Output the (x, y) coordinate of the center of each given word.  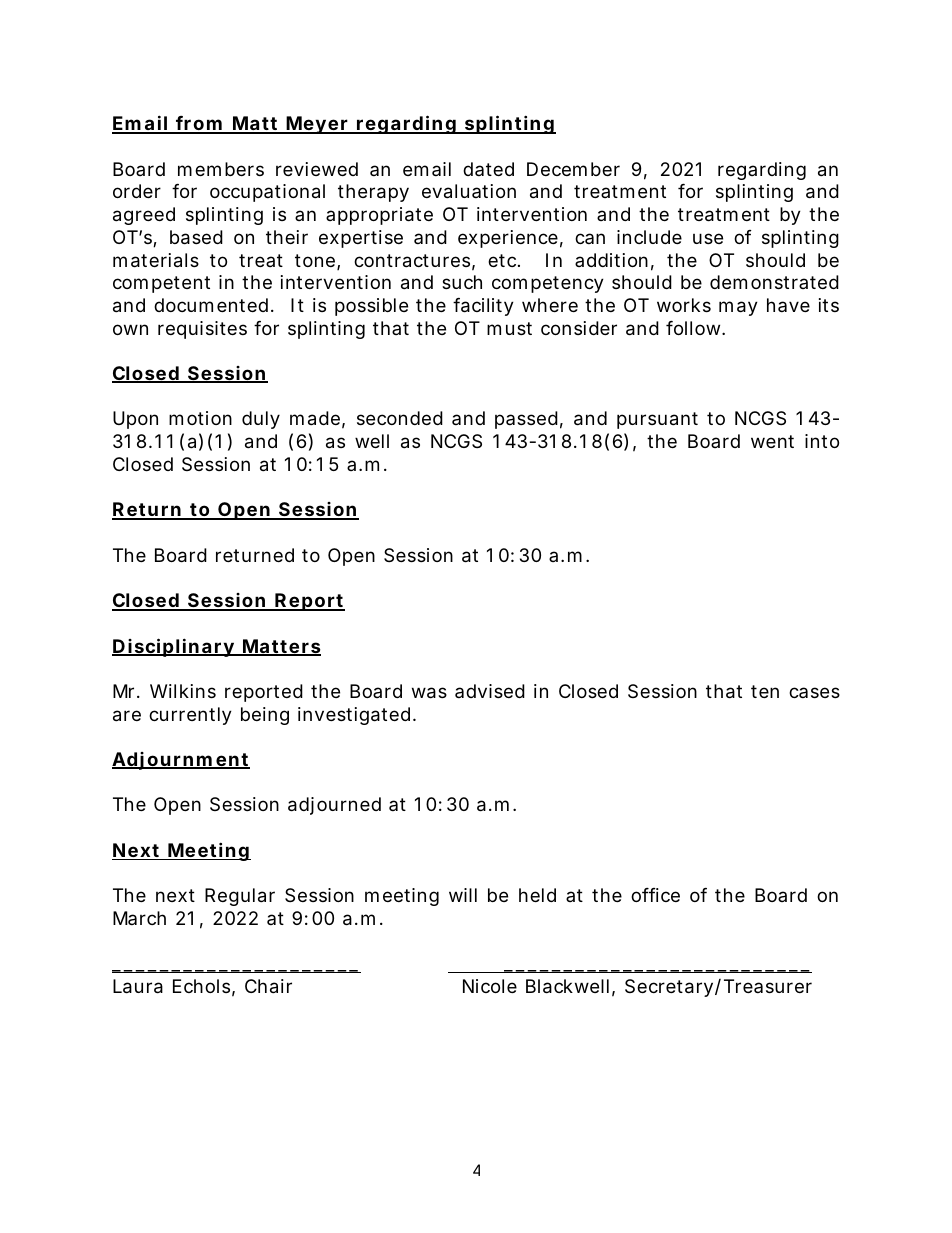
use (708, 238)
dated (488, 169)
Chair (268, 986)
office (655, 895)
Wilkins (183, 691)
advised (490, 691)
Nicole (490, 986)
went (772, 441)
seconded (400, 418)
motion (200, 418)
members (221, 169)
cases (814, 692)
